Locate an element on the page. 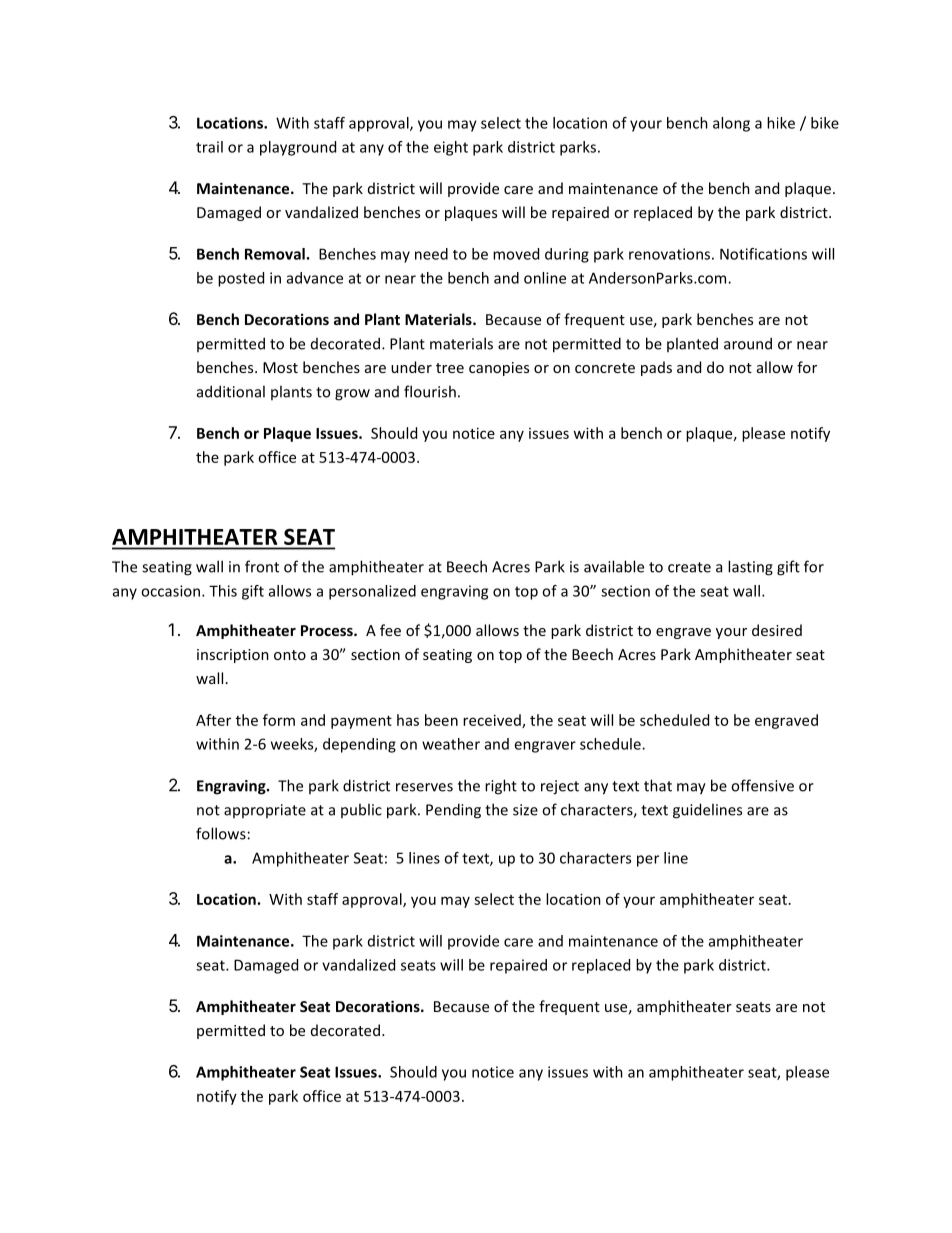  along is located at coordinates (731, 124).
